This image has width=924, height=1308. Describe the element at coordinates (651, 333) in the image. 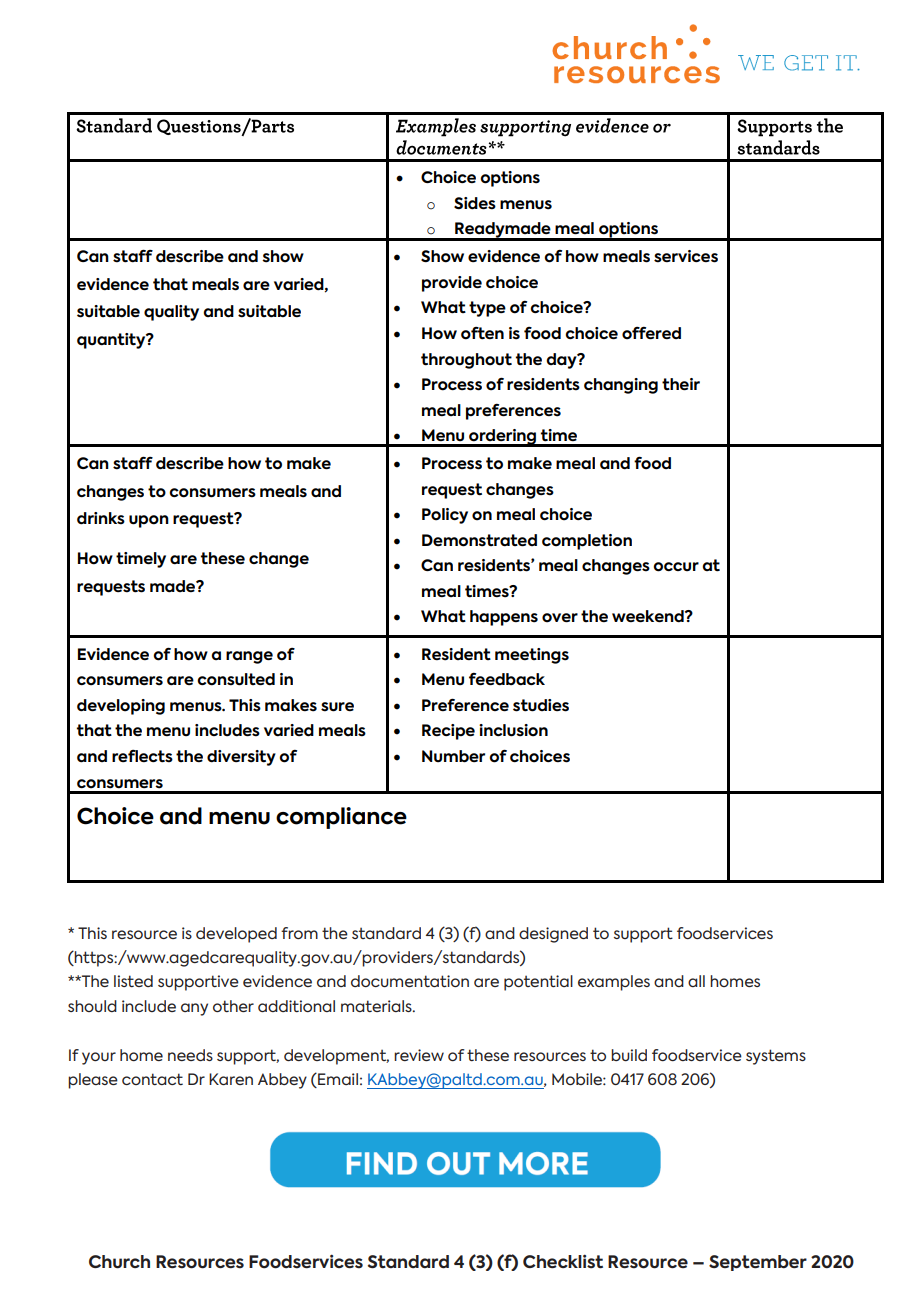

I see `offered` at that location.
